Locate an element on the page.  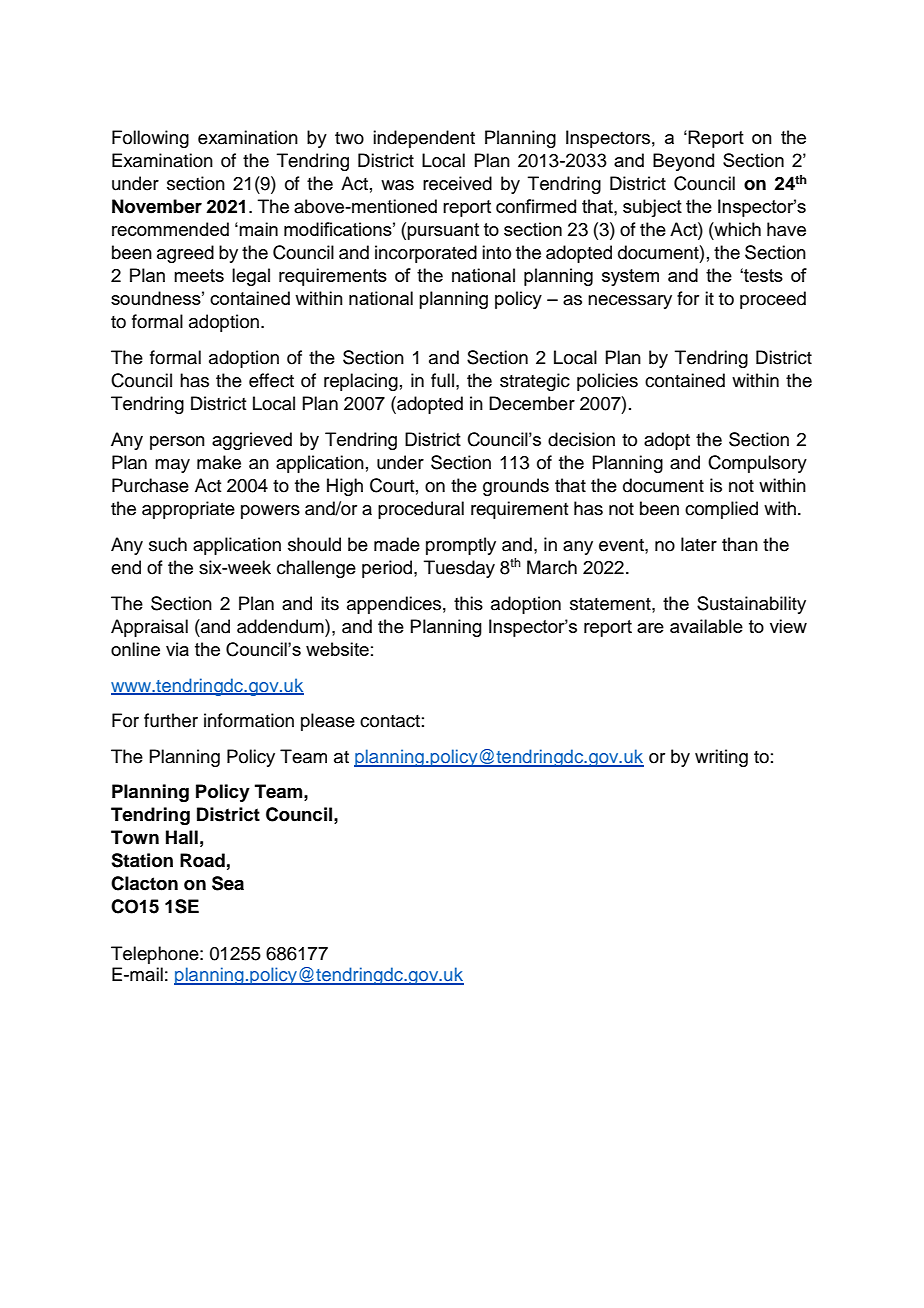
Beyond is located at coordinates (683, 162).
